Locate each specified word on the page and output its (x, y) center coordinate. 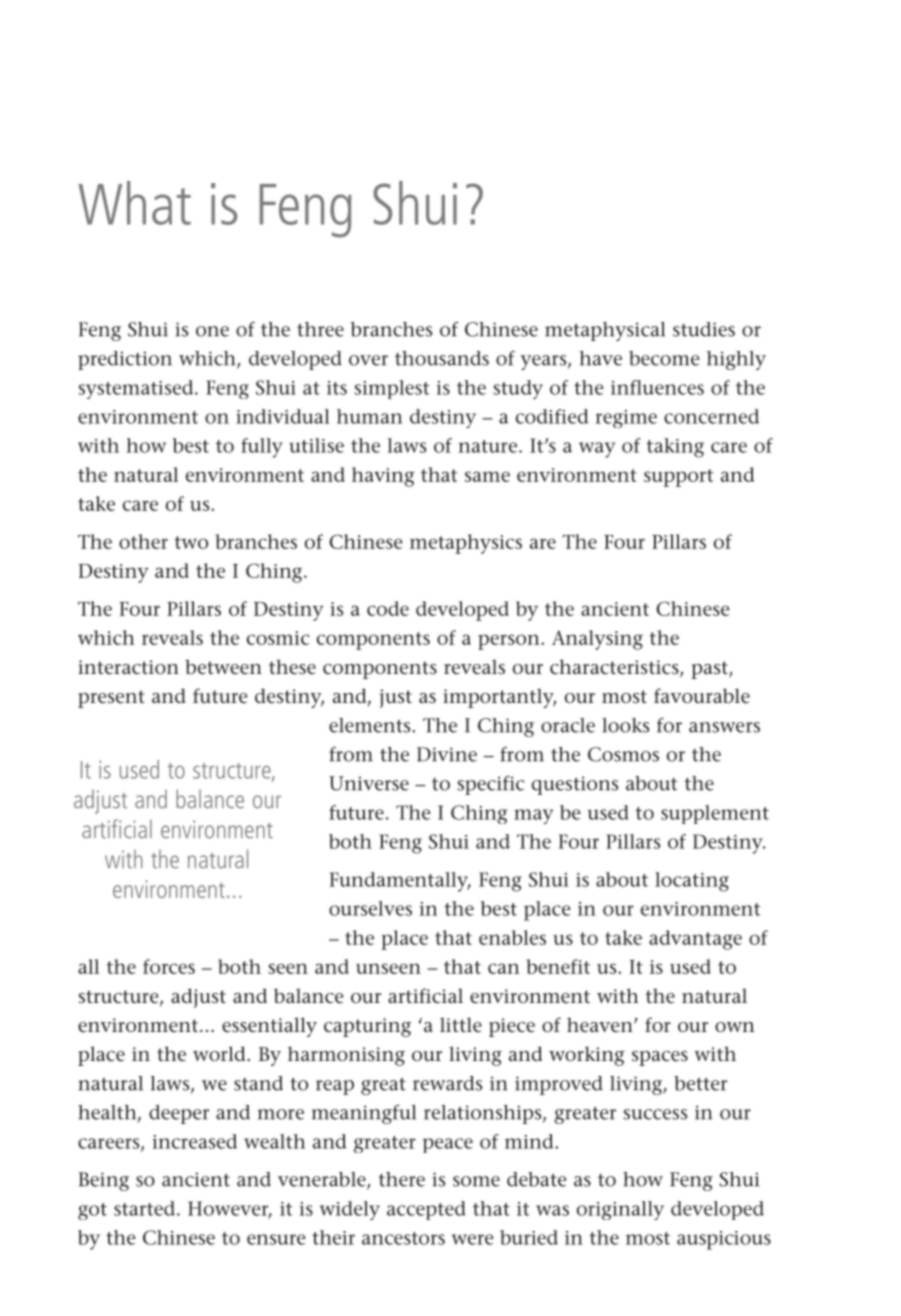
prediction (125, 360)
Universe (369, 783)
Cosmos (623, 754)
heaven (601, 1025)
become (664, 358)
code (388, 608)
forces (169, 966)
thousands (442, 358)
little (461, 1025)
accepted (426, 1210)
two (191, 542)
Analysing (597, 640)
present (111, 699)
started (144, 1208)
